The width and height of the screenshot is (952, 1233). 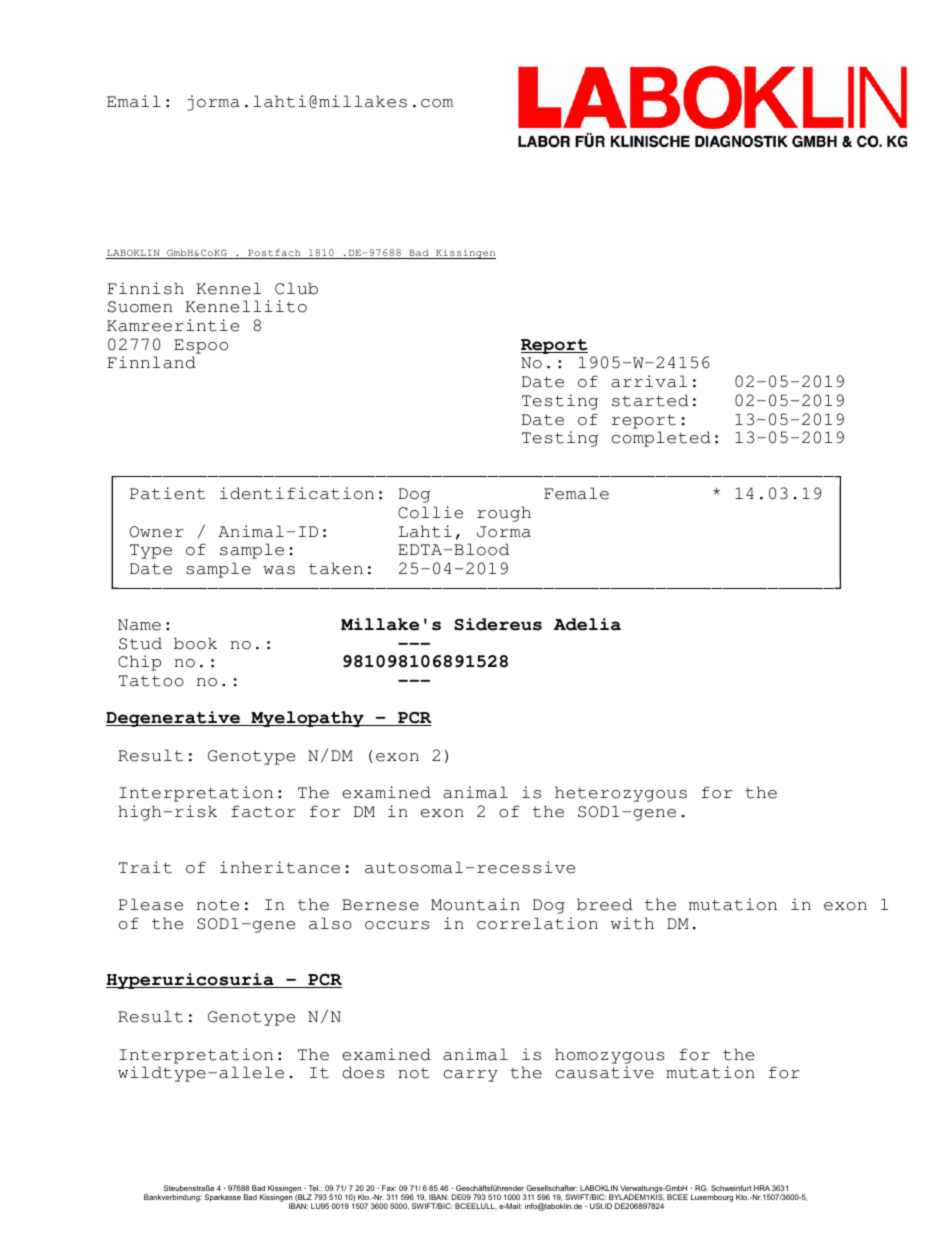 I want to click on carry, so click(x=471, y=1076).
